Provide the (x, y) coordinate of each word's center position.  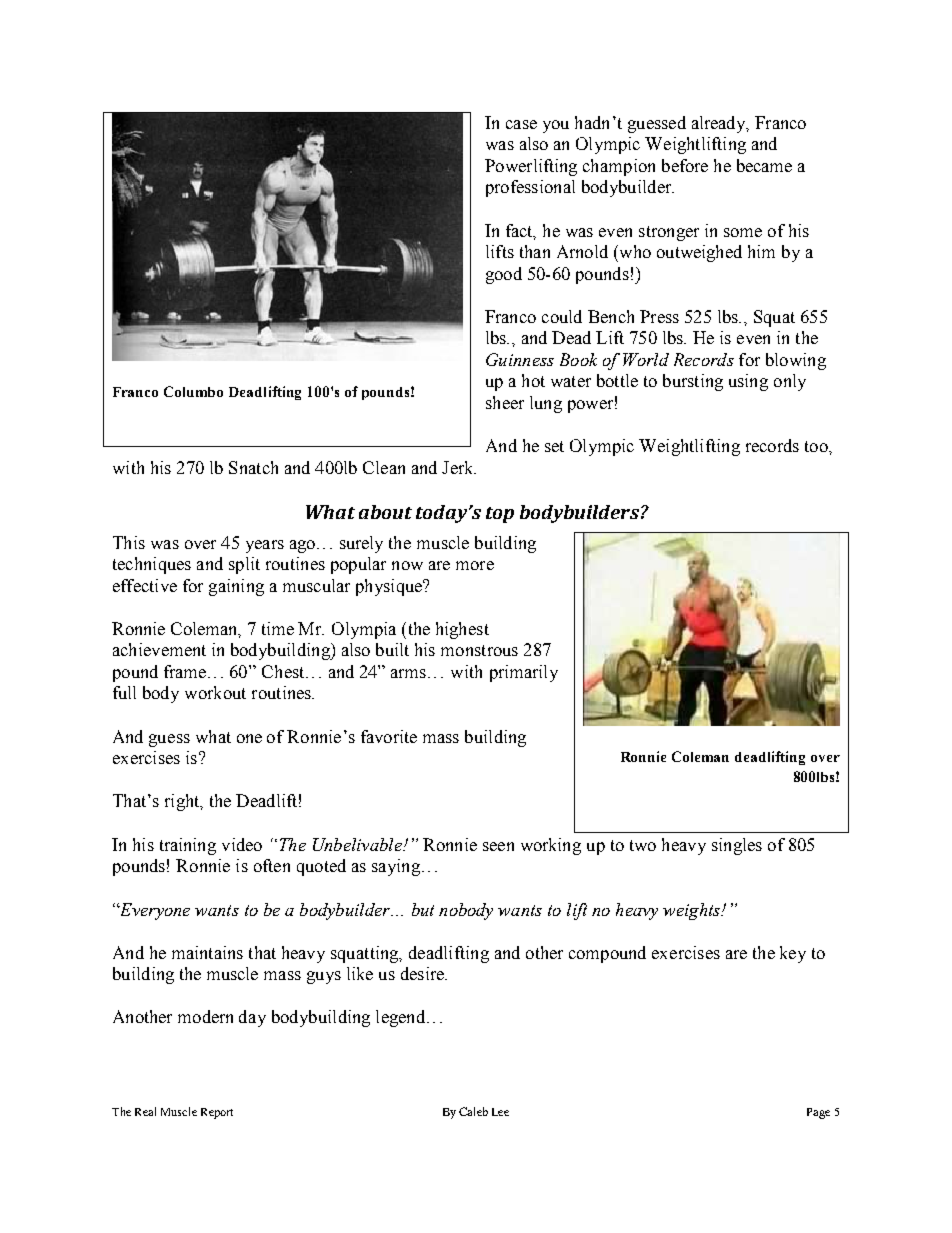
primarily (524, 673)
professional (530, 188)
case (521, 124)
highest (462, 630)
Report (217, 1113)
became (764, 165)
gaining (236, 587)
